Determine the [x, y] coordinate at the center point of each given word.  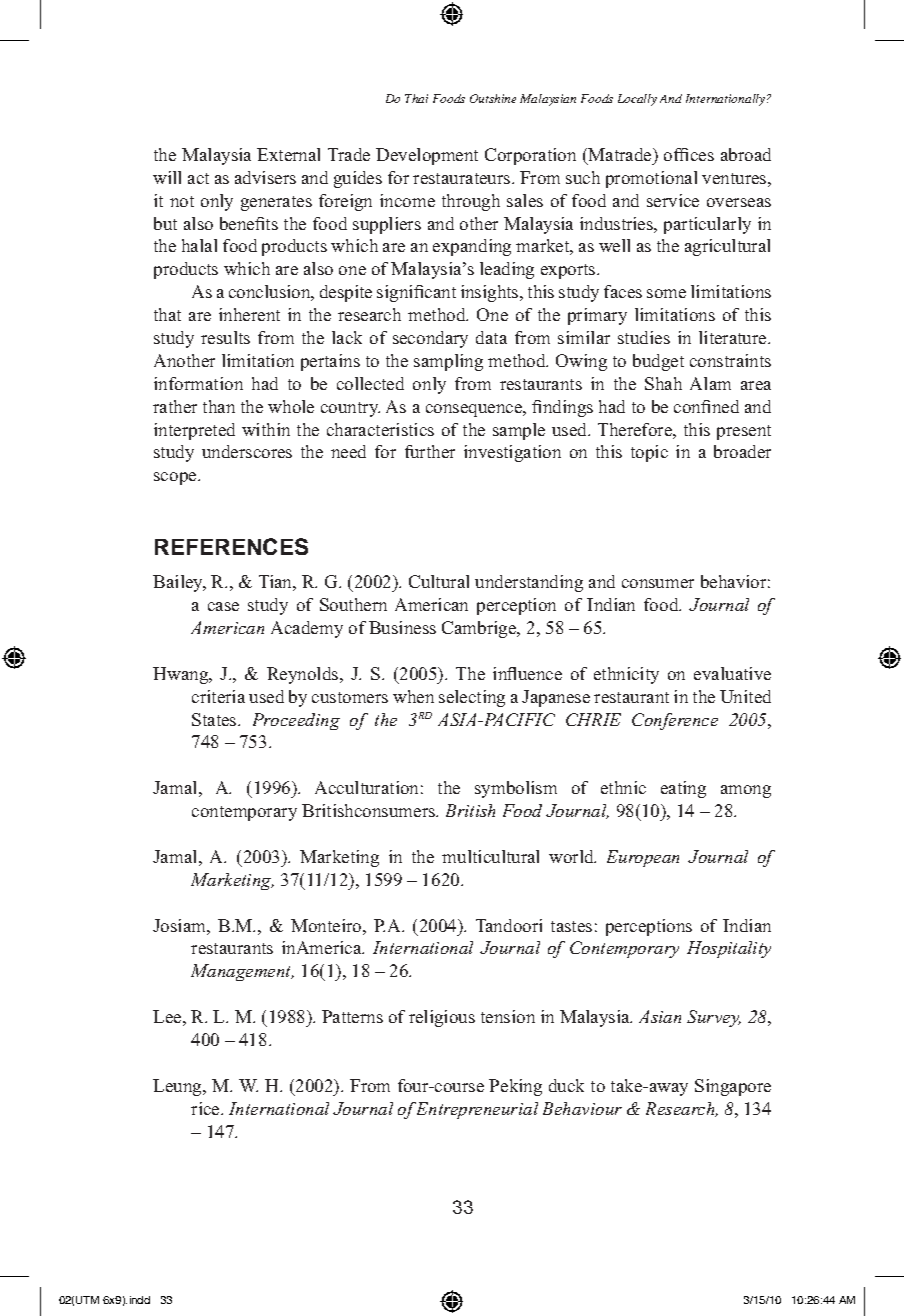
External [288, 154]
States [215, 719]
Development [427, 156]
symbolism [516, 789]
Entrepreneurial [477, 1110]
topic [649, 453]
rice [206, 1108]
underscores [247, 451]
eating [683, 789]
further [430, 451]
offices [689, 154]
